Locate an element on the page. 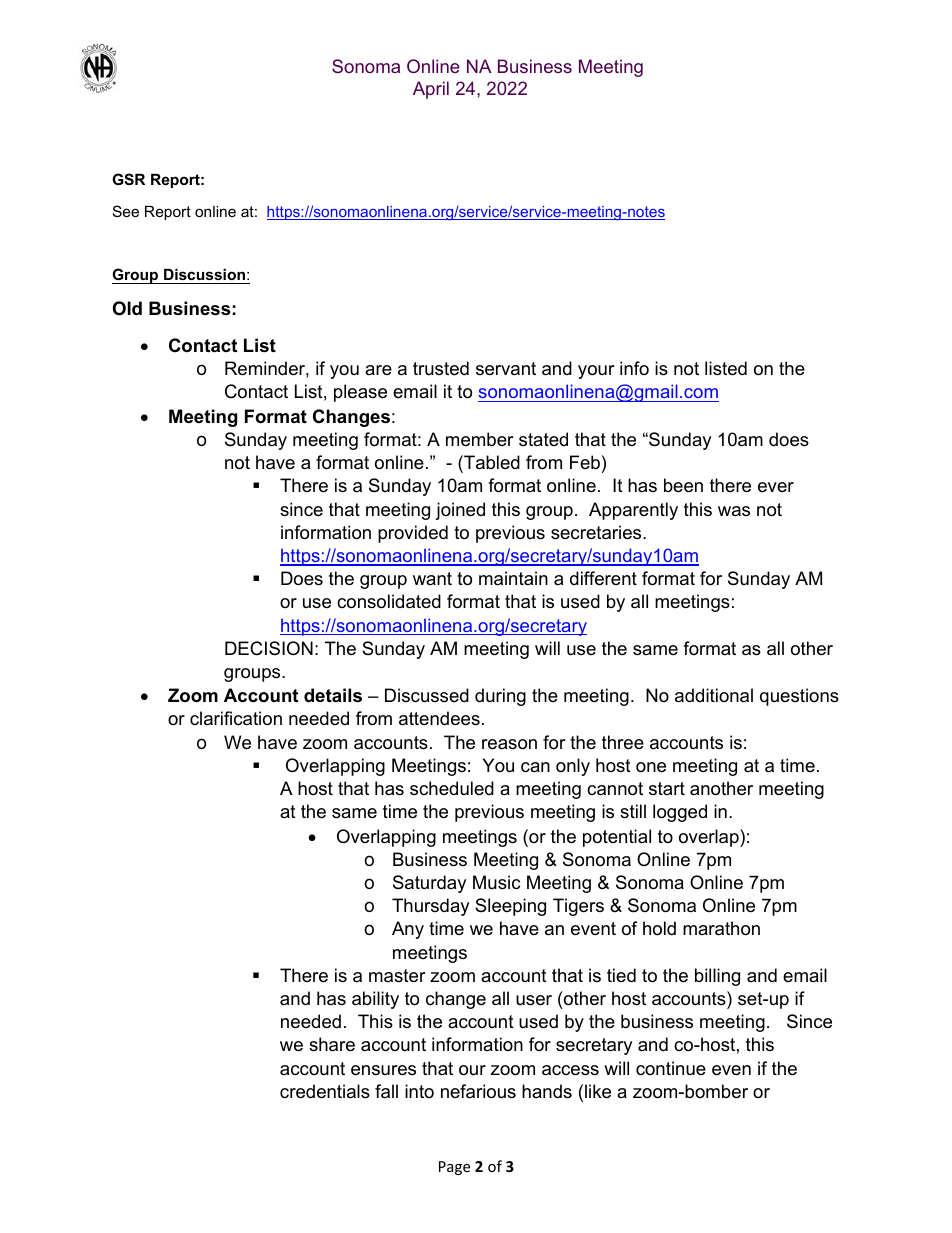  please is located at coordinates (360, 393).
